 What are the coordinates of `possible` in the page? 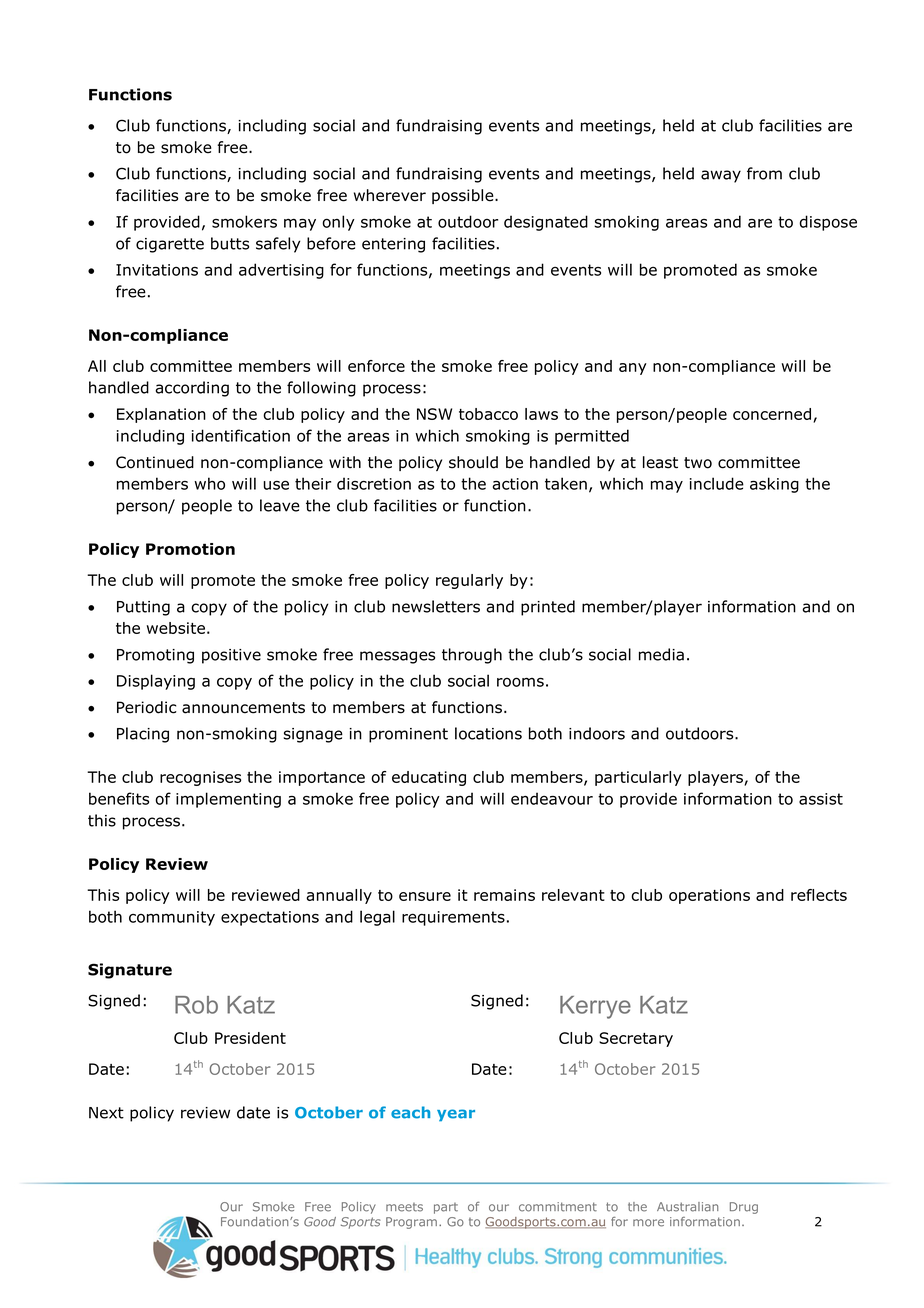 It's located at (464, 196).
